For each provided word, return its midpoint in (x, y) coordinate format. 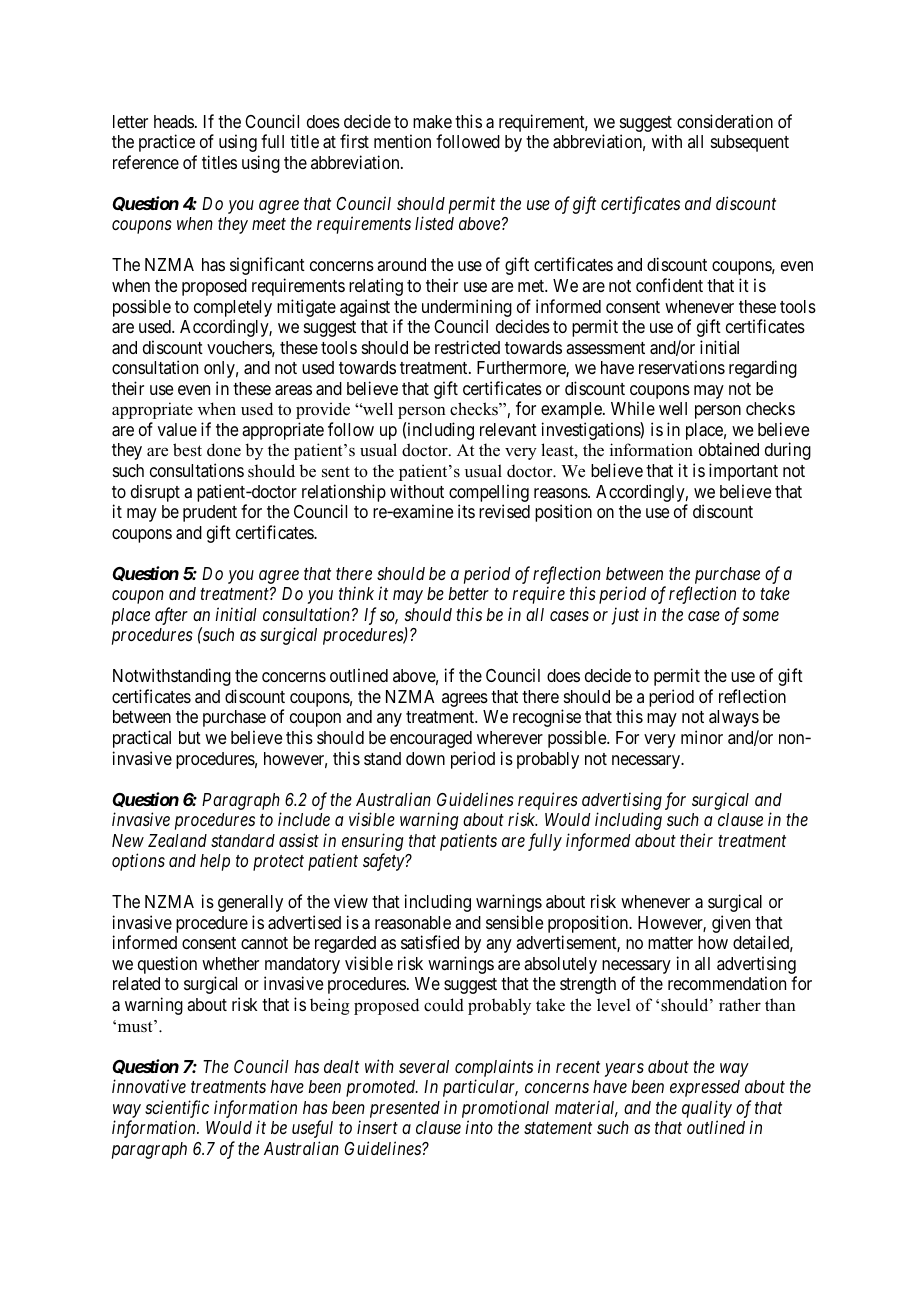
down (425, 758)
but (190, 737)
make (432, 121)
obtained (729, 449)
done (224, 450)
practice (167, 143)
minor (702, 737)
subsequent (750, 143)
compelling (489, 493)
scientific (177, 1110)
